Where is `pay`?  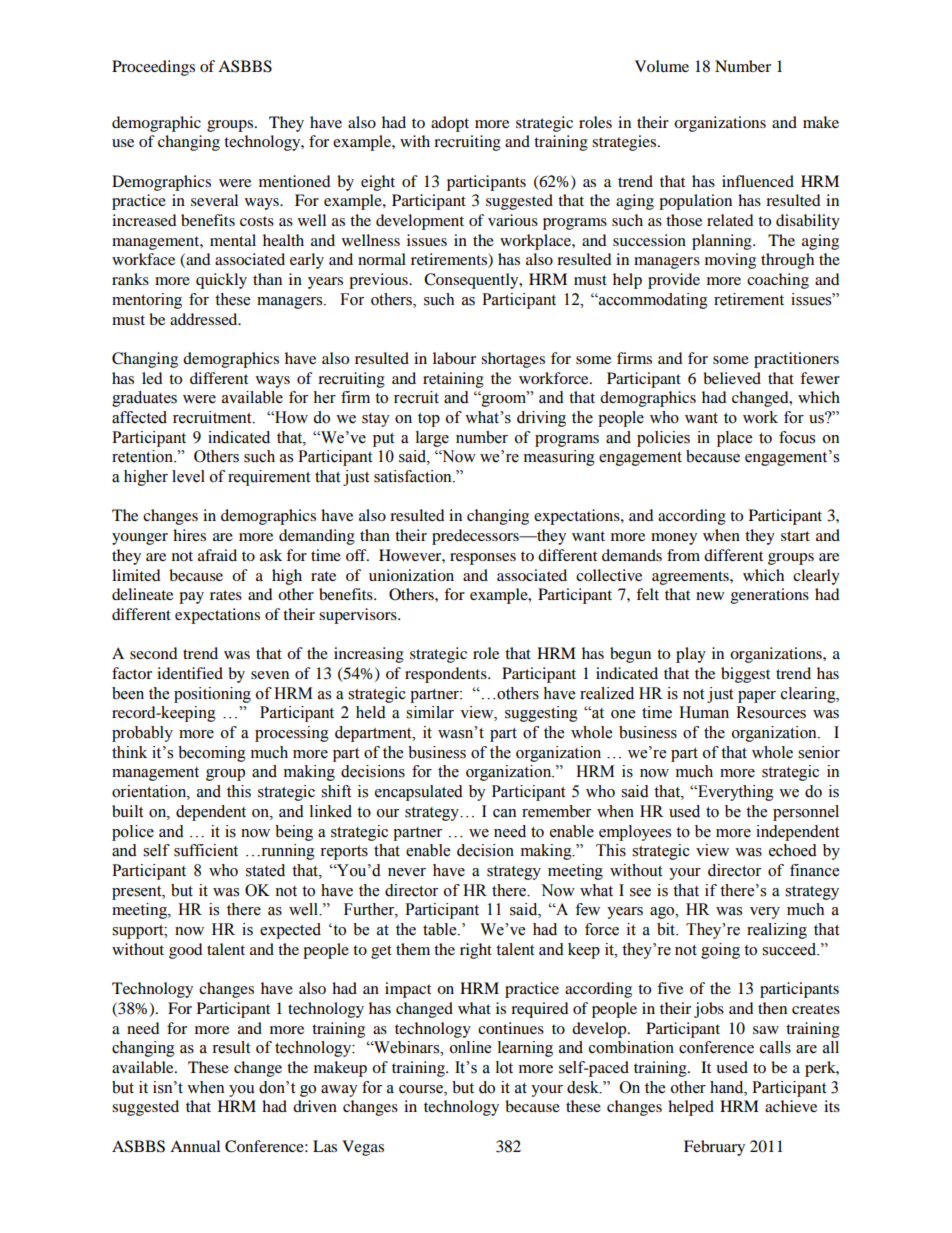 pay is located at coordinates (191, 598).
